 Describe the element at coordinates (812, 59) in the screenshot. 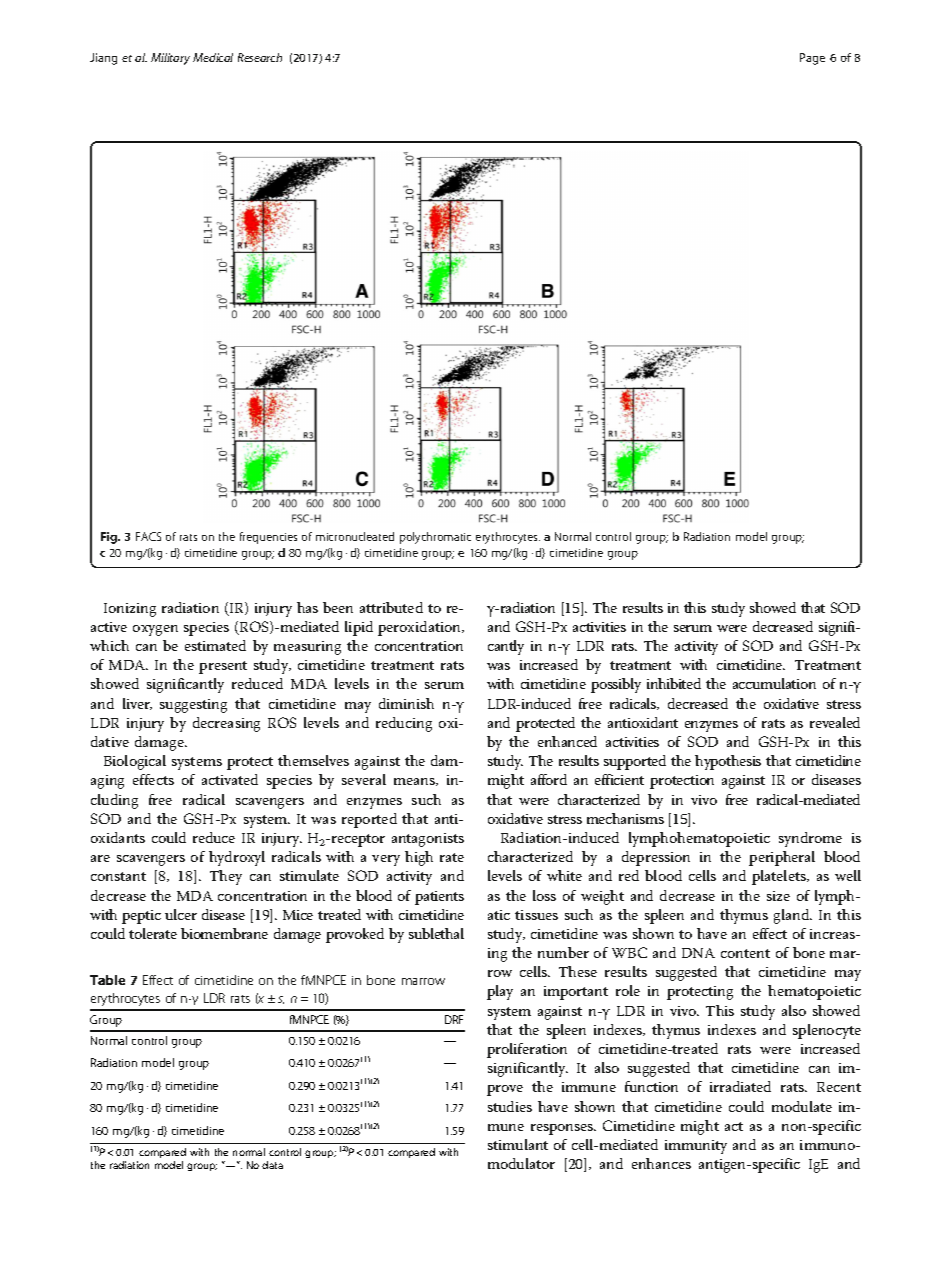

I see `Page` at that location.
